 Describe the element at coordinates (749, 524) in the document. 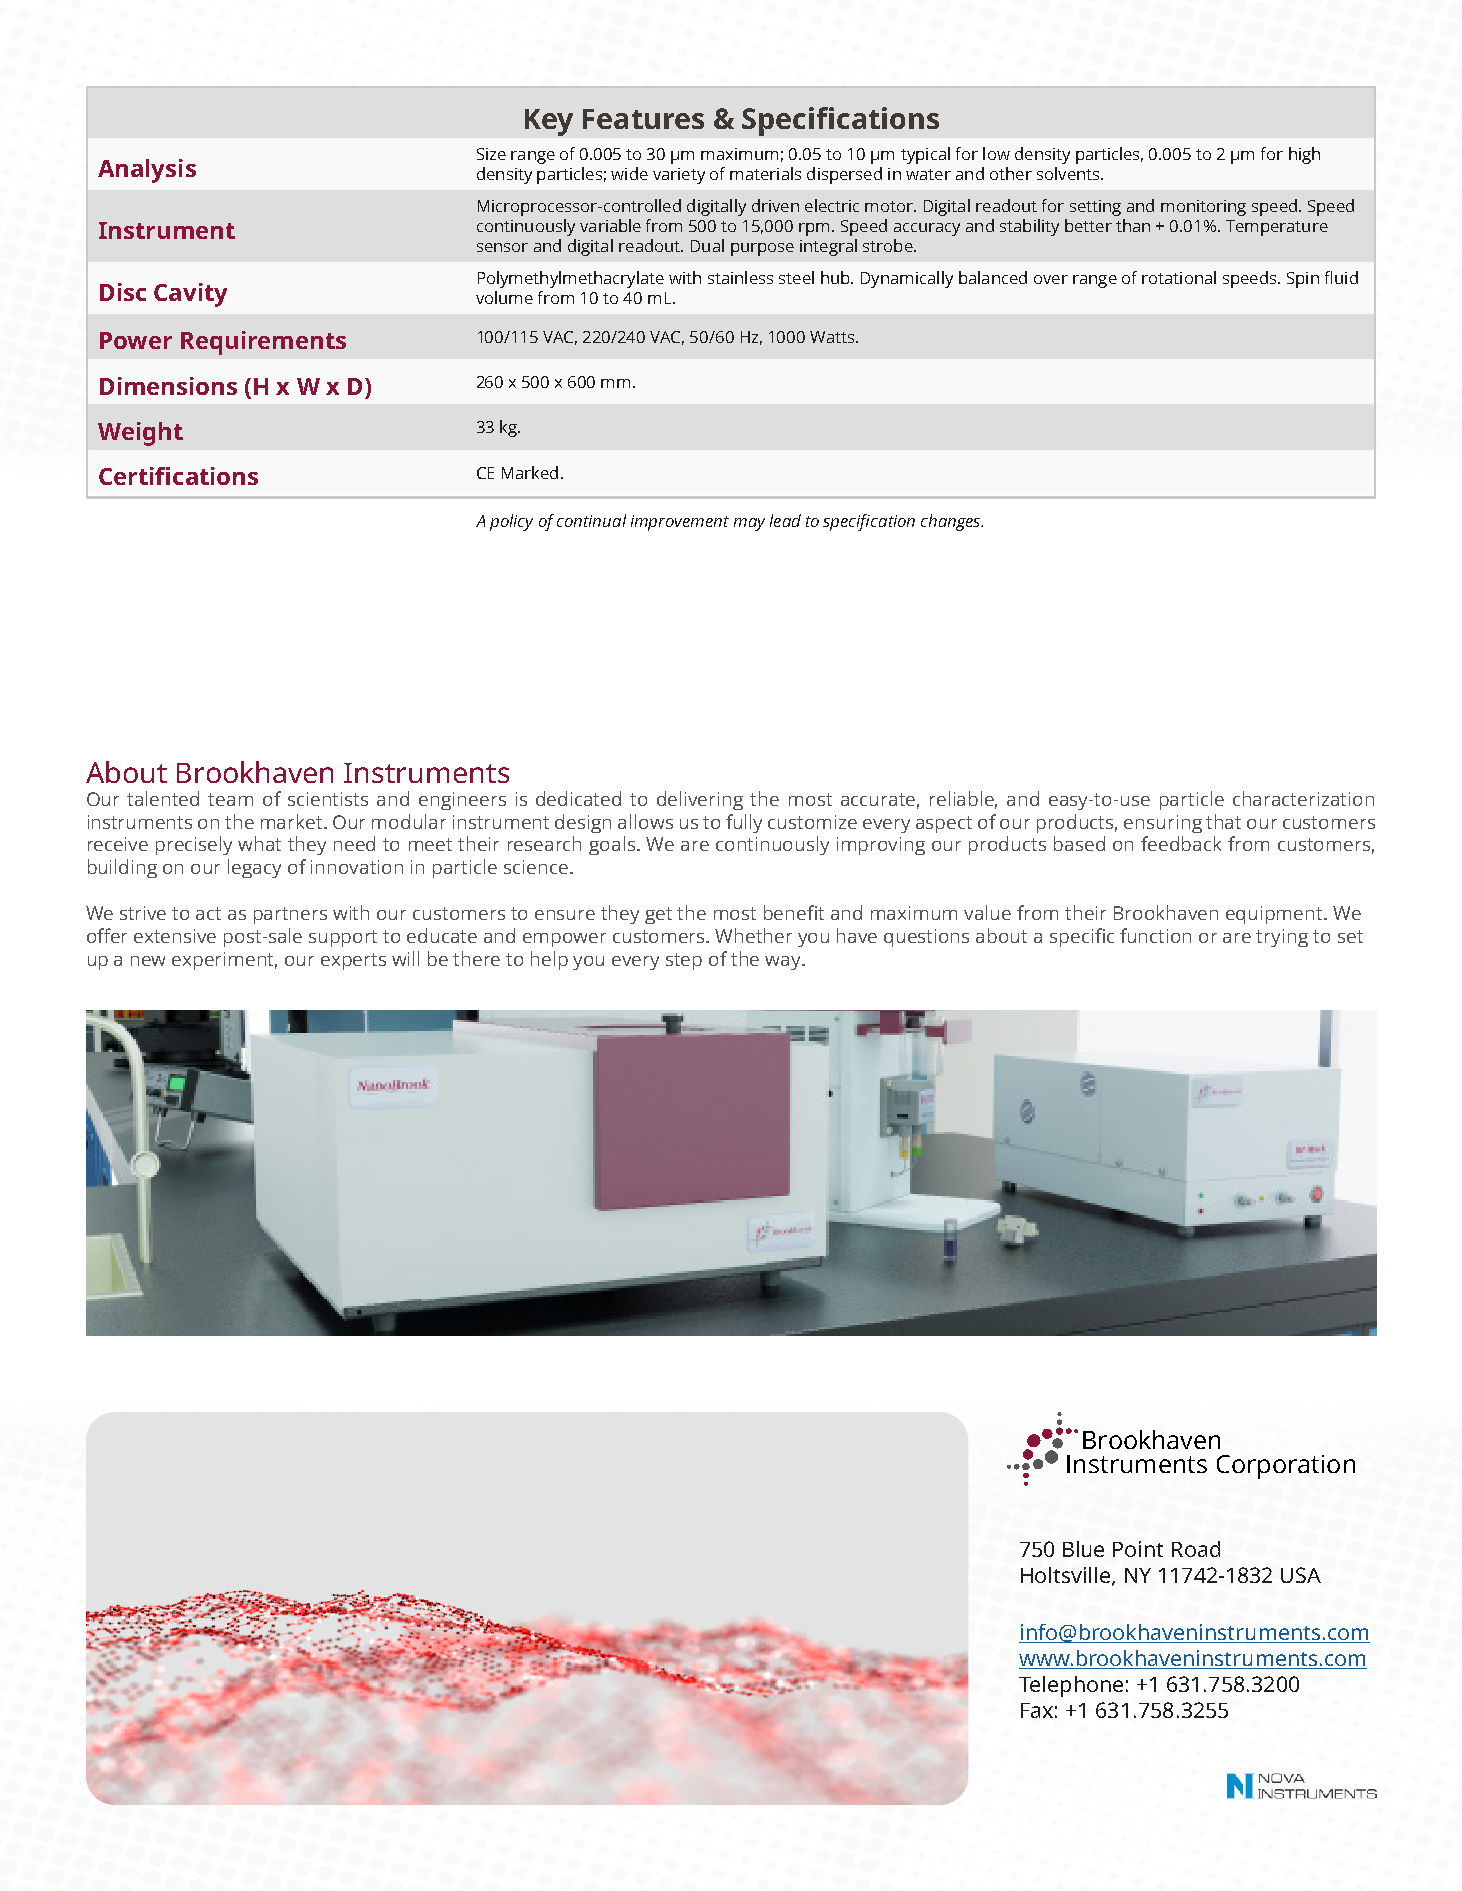

I see `may` at that location.
